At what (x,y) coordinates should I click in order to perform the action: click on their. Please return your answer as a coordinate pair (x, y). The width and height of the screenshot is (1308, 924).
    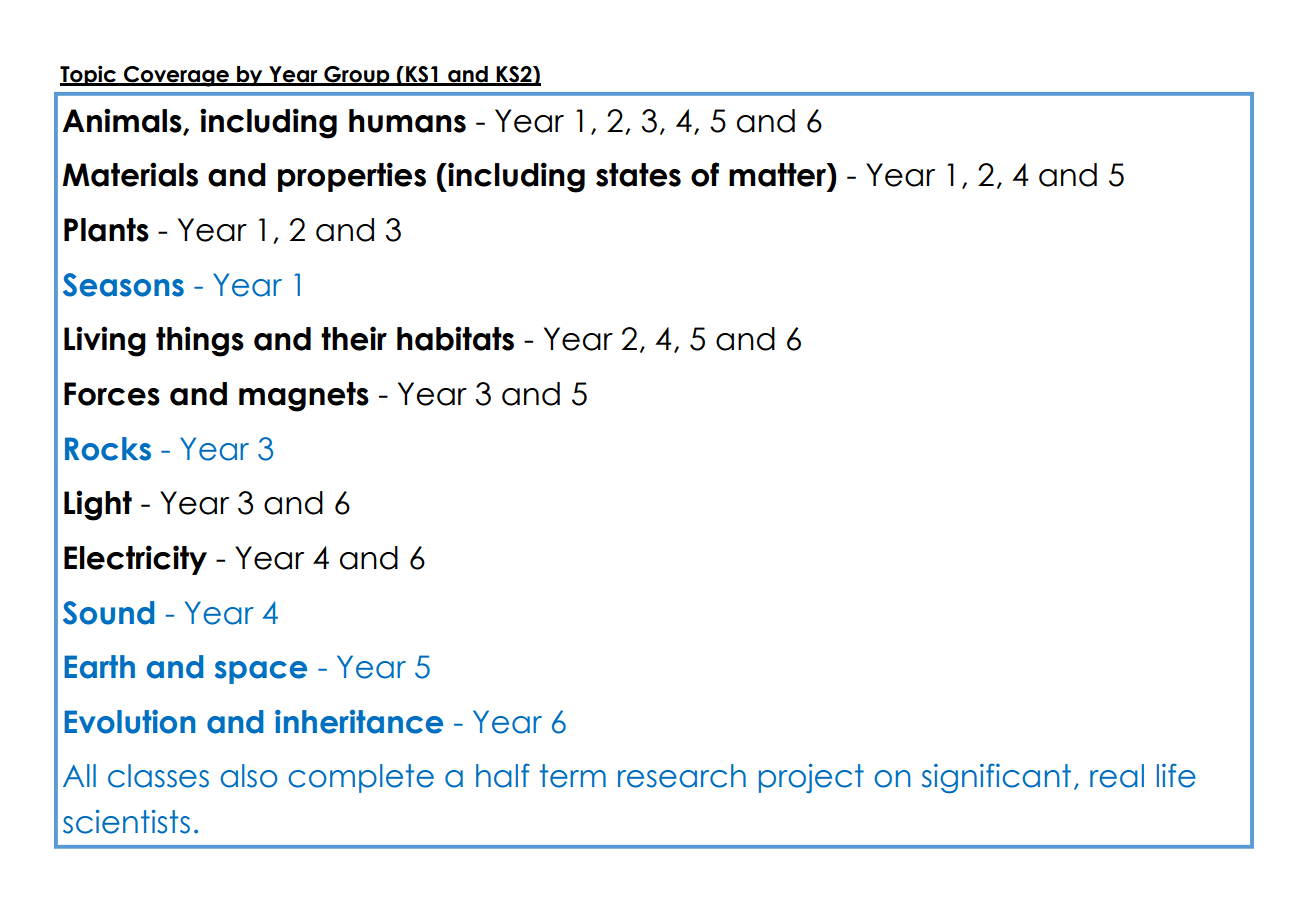
    Looking at the image, I should click on (354, 338).
